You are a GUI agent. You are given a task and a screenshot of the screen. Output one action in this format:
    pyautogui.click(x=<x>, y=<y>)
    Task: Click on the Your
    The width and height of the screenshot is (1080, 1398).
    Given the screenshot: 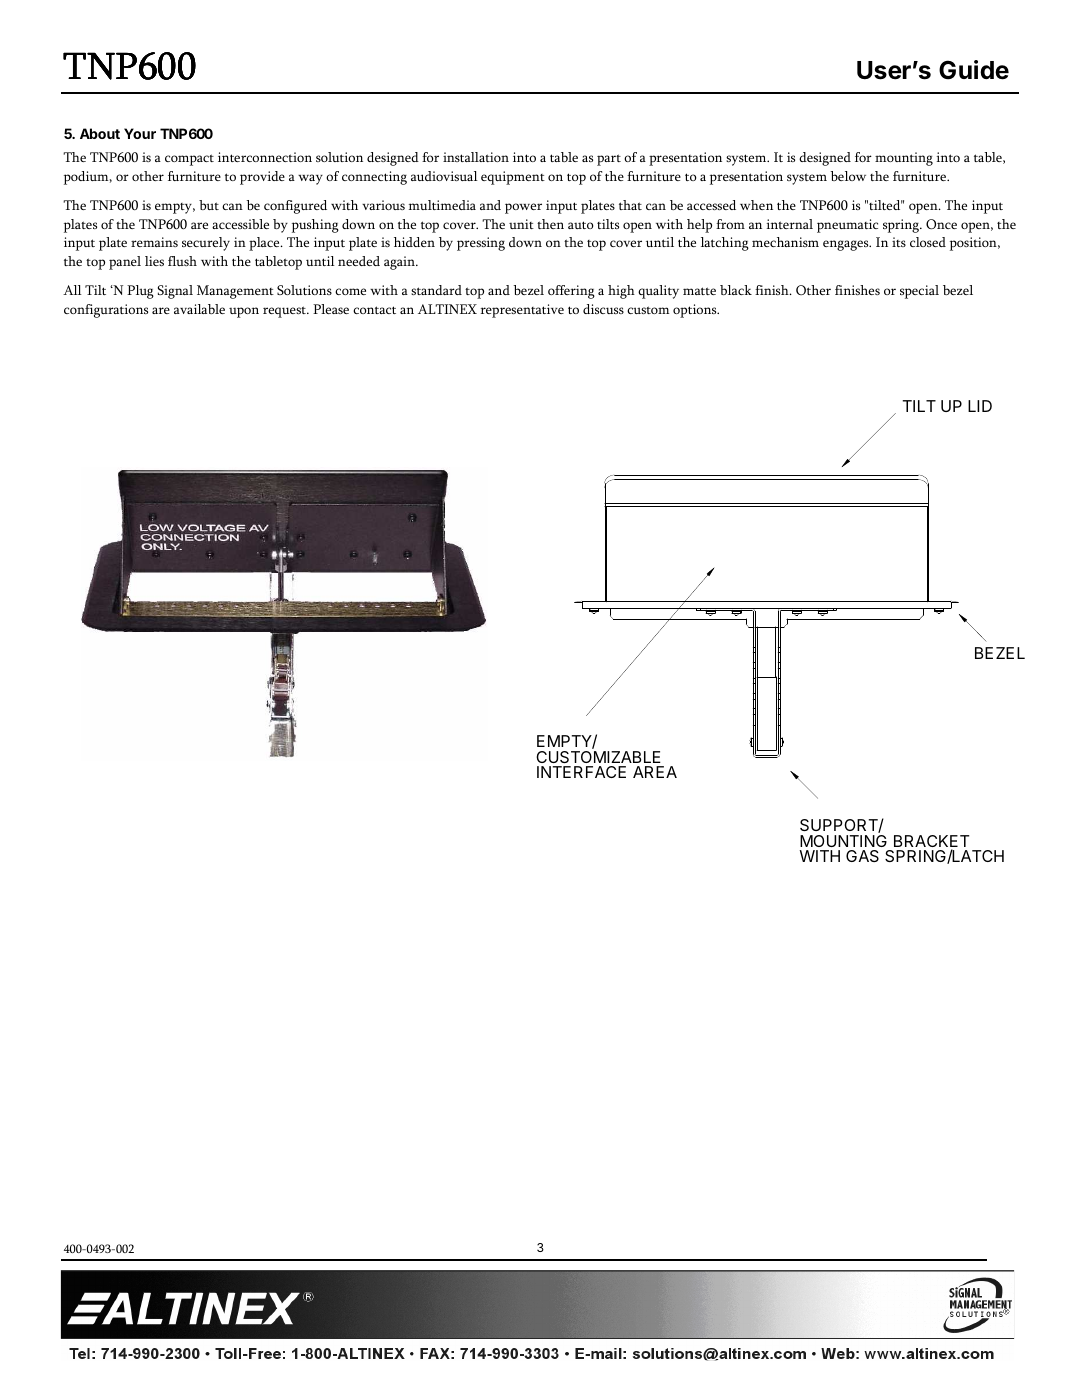 What is the action you would take?
    pyautogui.click(x=140, y=133)
